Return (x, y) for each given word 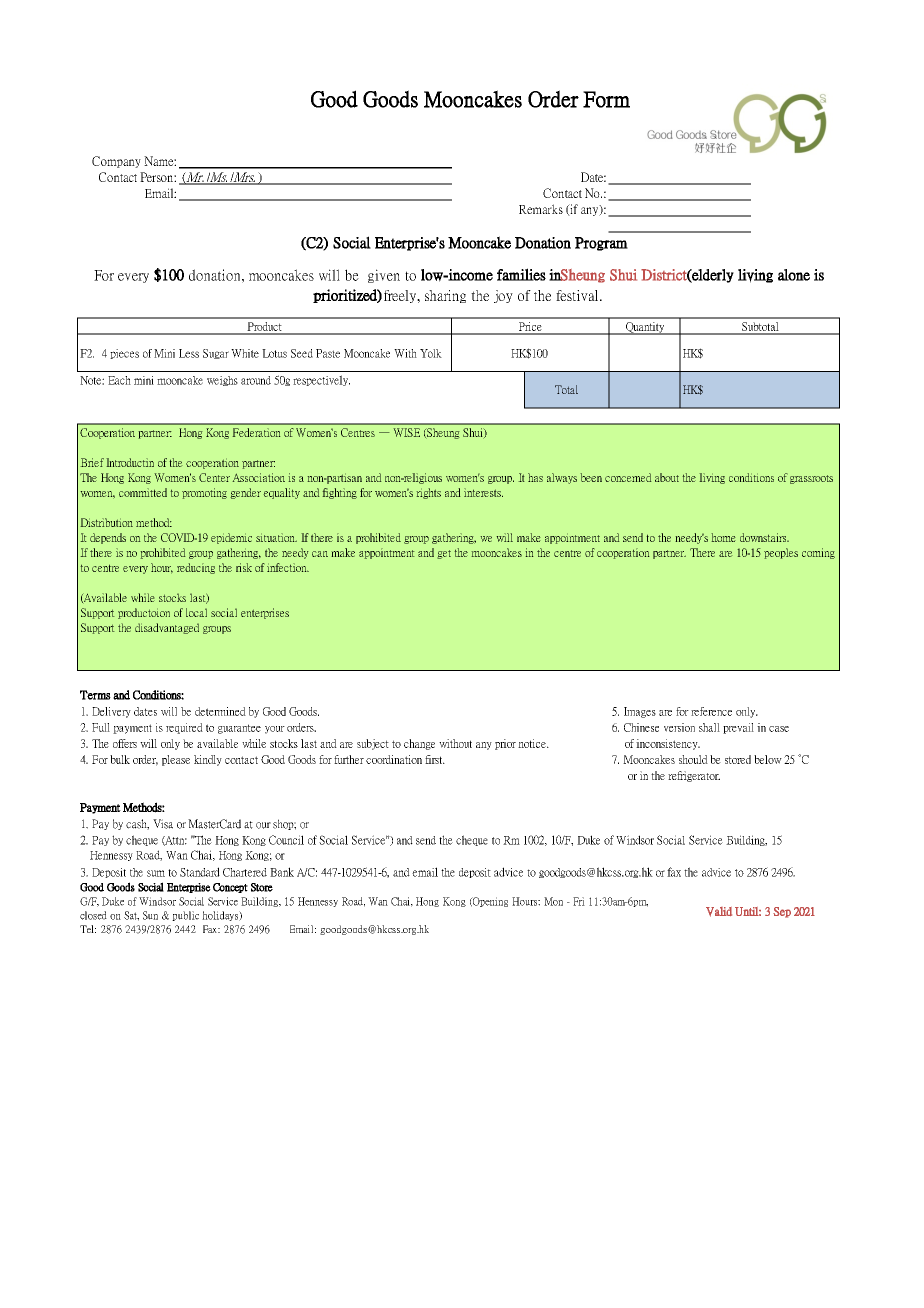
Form (606, 99)
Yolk (431, 353)
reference (711, 711)
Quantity (645, 328)
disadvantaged (167, 628)
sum (156, 873)
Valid (719, 912)
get (444, 554)
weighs (222, 381)
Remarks (541, 209)
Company (116, 162)
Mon (553, 901)
